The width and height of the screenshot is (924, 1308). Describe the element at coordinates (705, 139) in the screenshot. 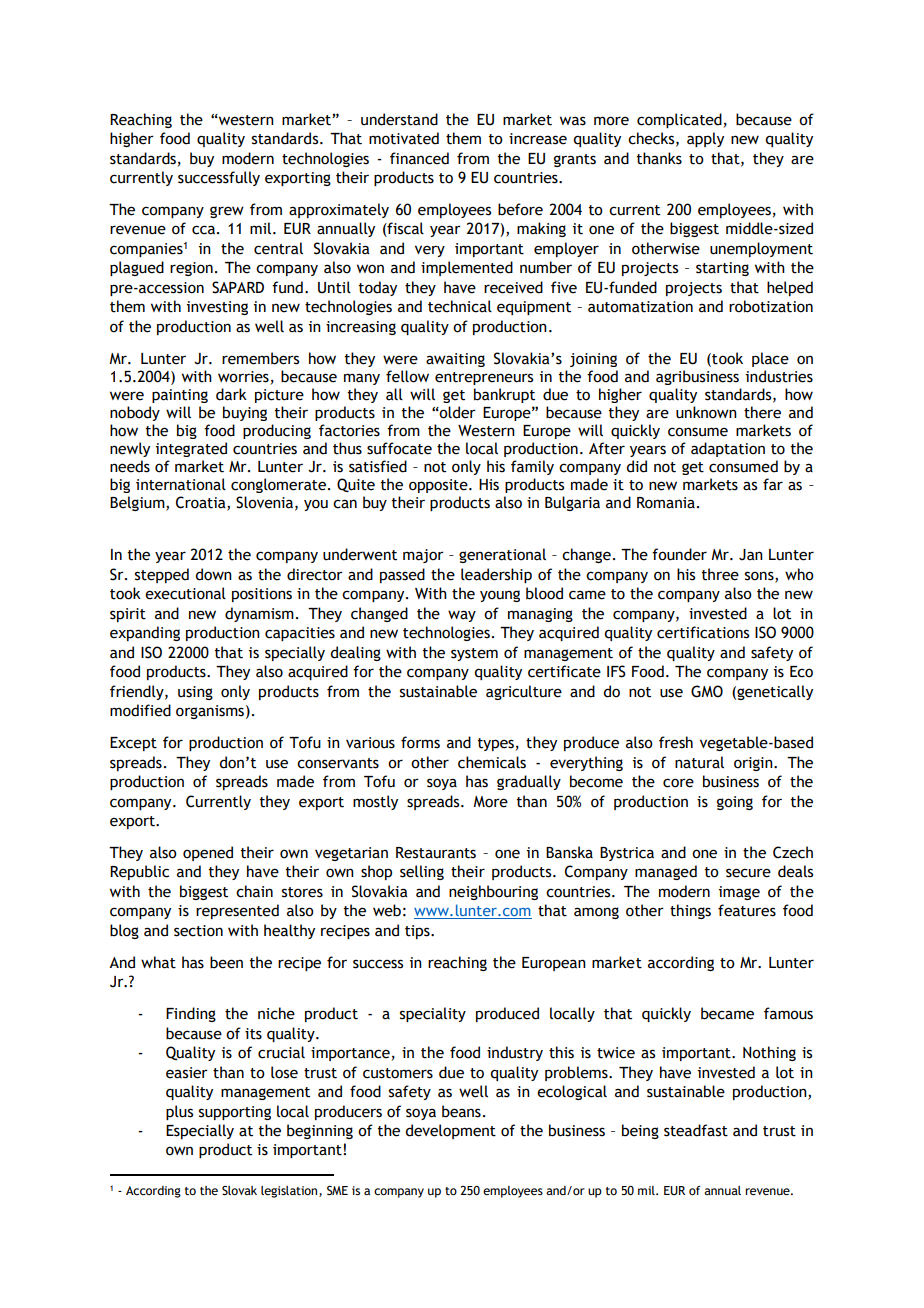

I see `apply` at that location.
